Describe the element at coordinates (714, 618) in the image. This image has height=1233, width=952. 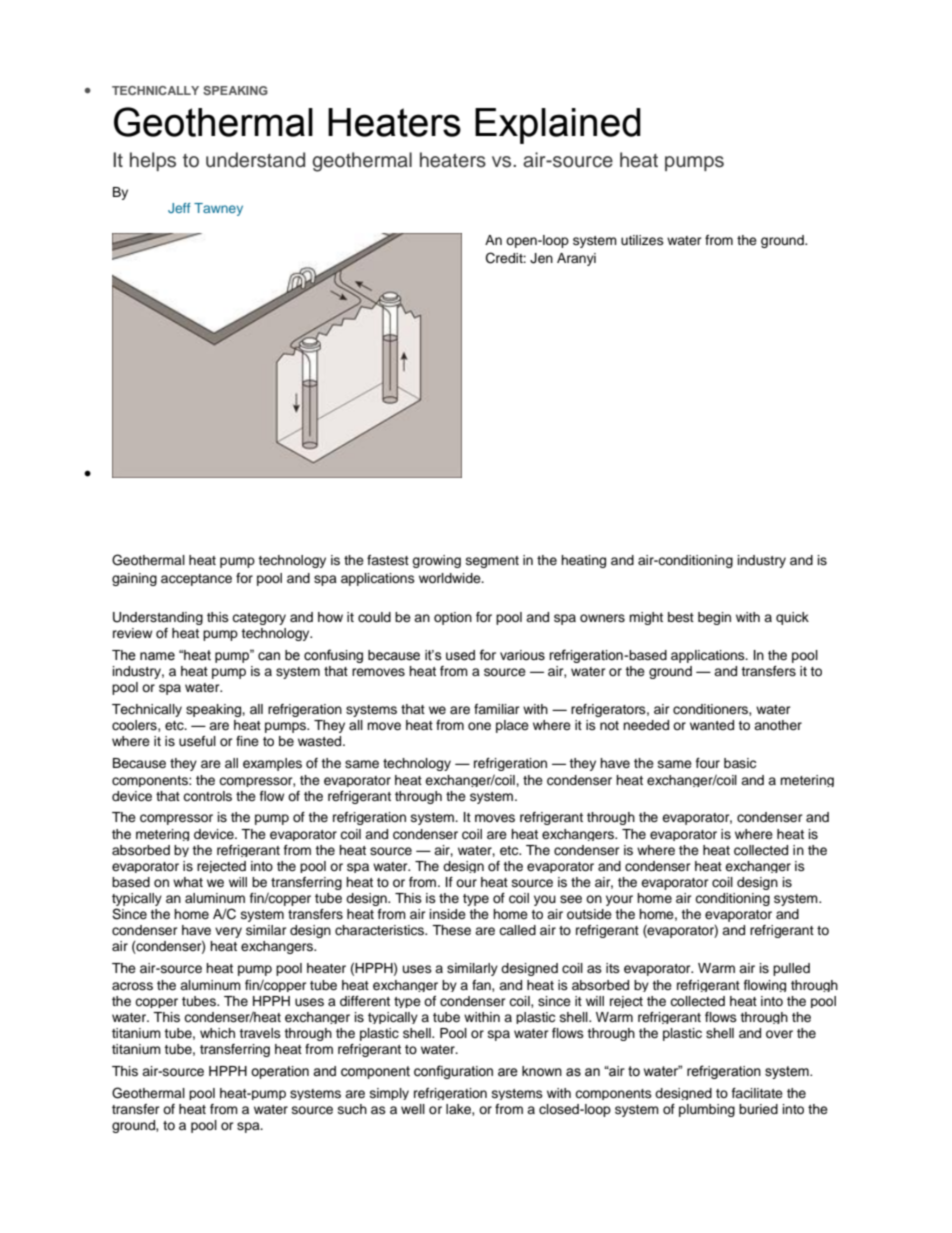
I see `begin` at that location.
